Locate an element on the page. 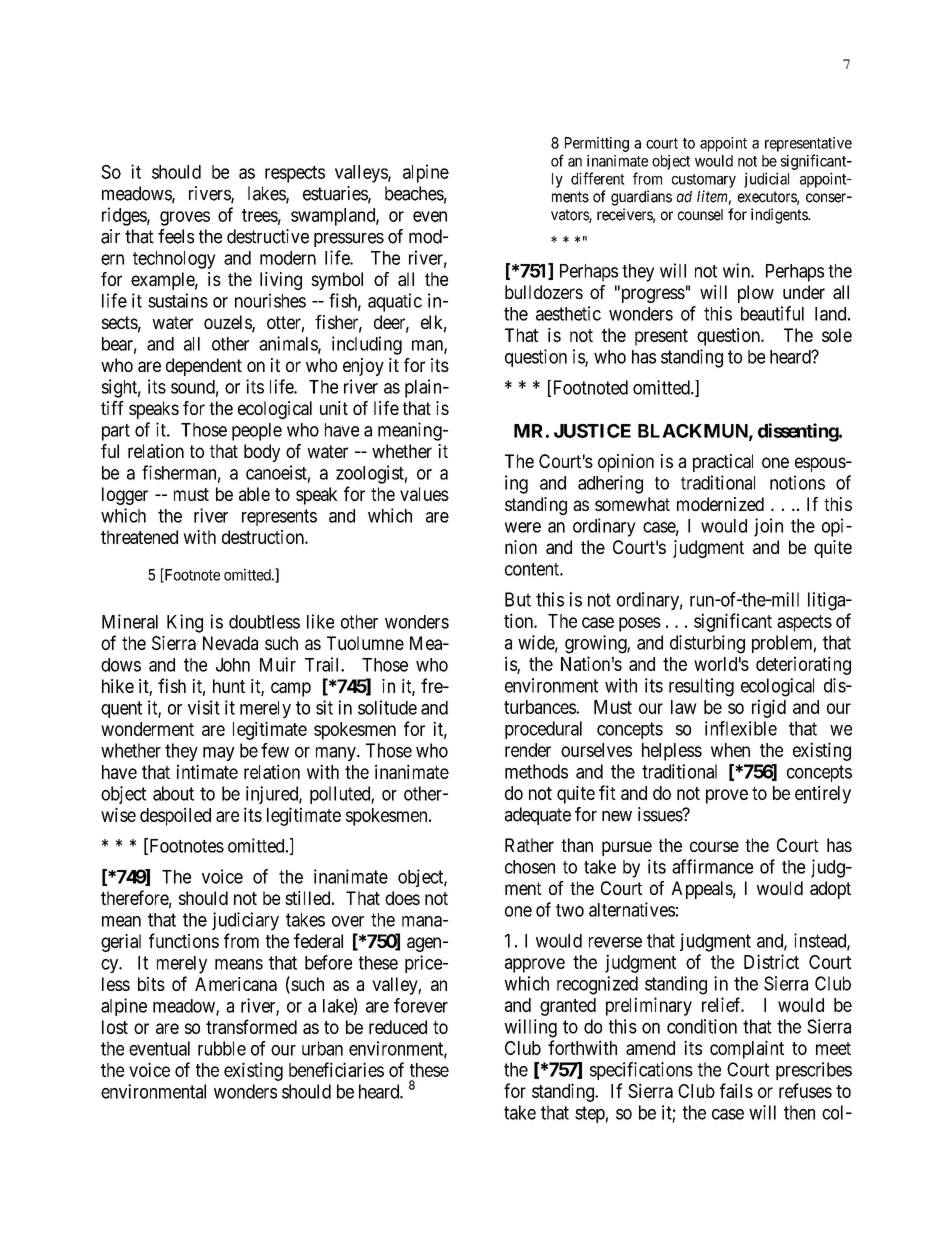 This page has width=952, height=1233. intimate is located at coordinates (207, 771).
